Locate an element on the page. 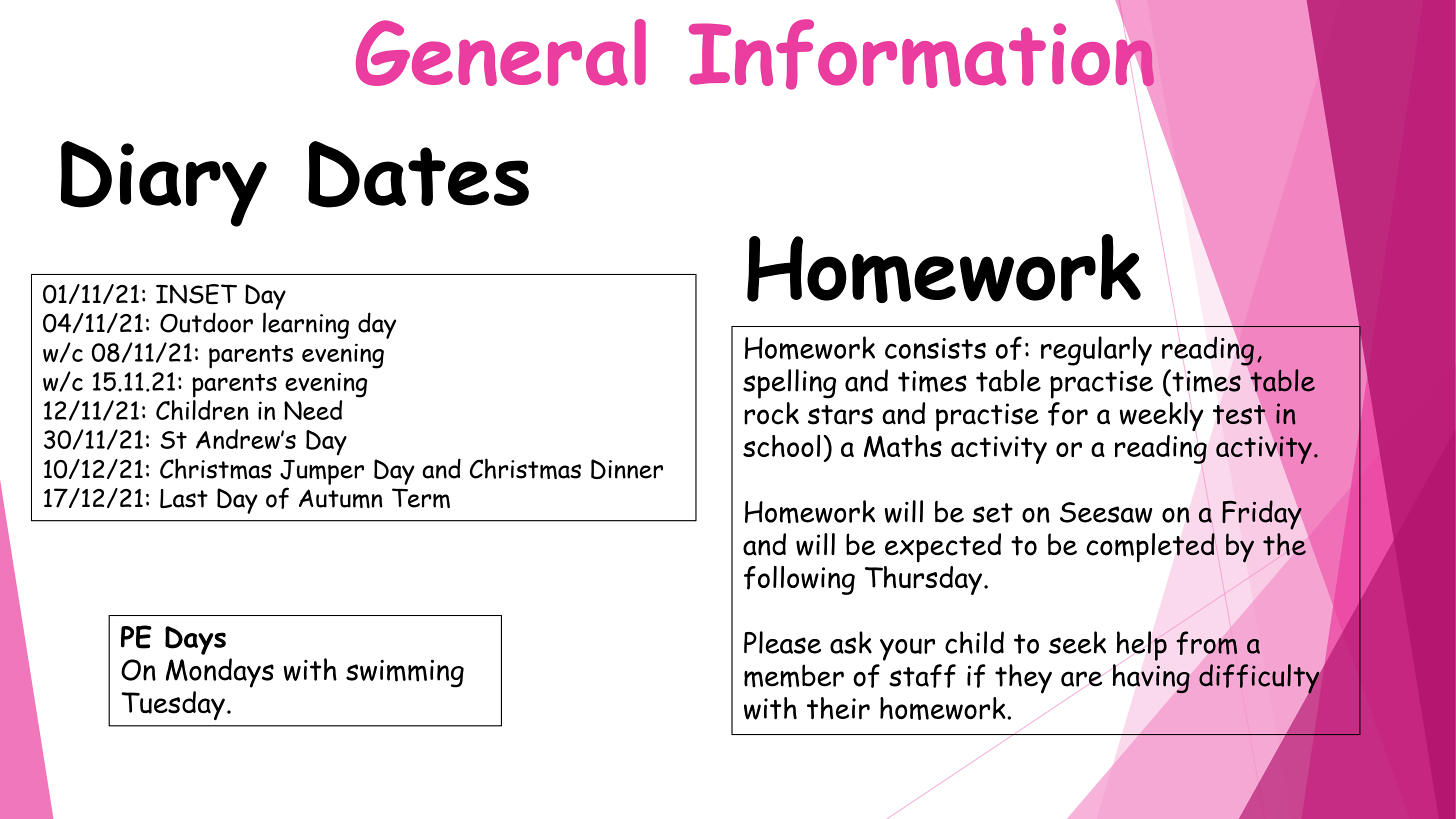 Image resolution: width=1456 pixels, height=819 pixels. rock is located at coordinates (771, 413).
